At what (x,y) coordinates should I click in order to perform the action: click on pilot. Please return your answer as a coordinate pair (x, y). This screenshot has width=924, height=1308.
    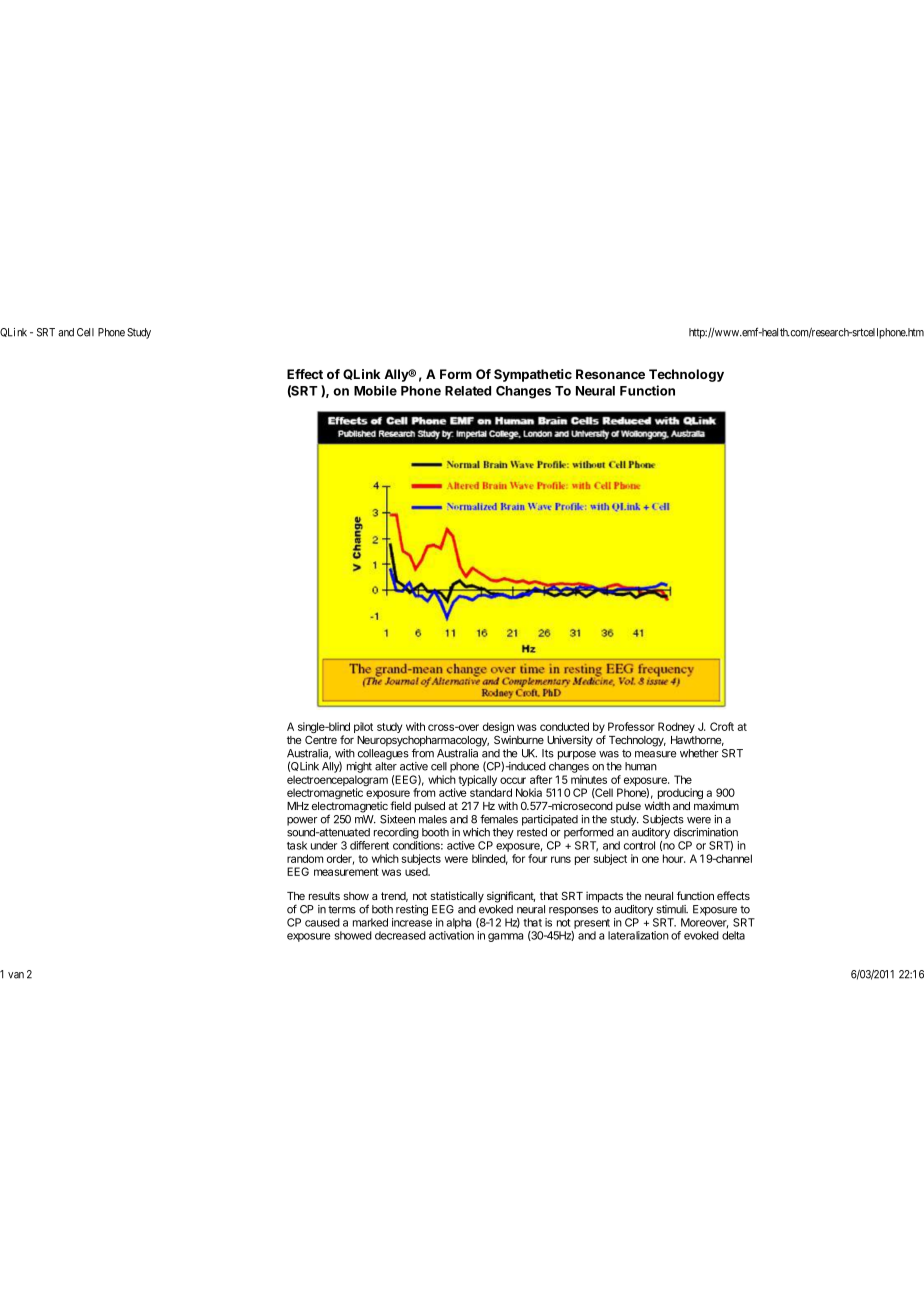
    Looking at the image, I should click on (363, 727).
